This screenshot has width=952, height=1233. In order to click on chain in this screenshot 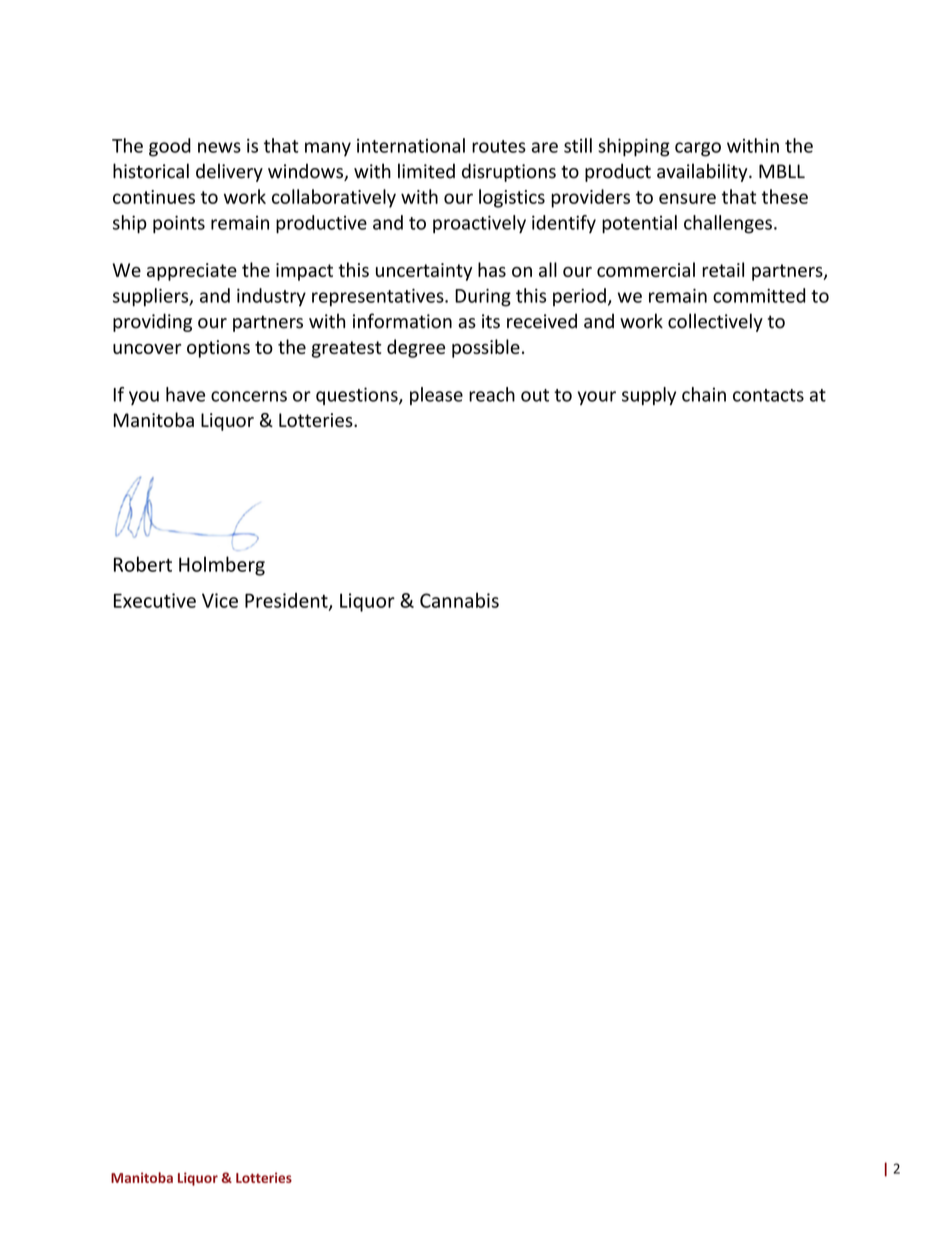, I will do `click(704, 394)`.
